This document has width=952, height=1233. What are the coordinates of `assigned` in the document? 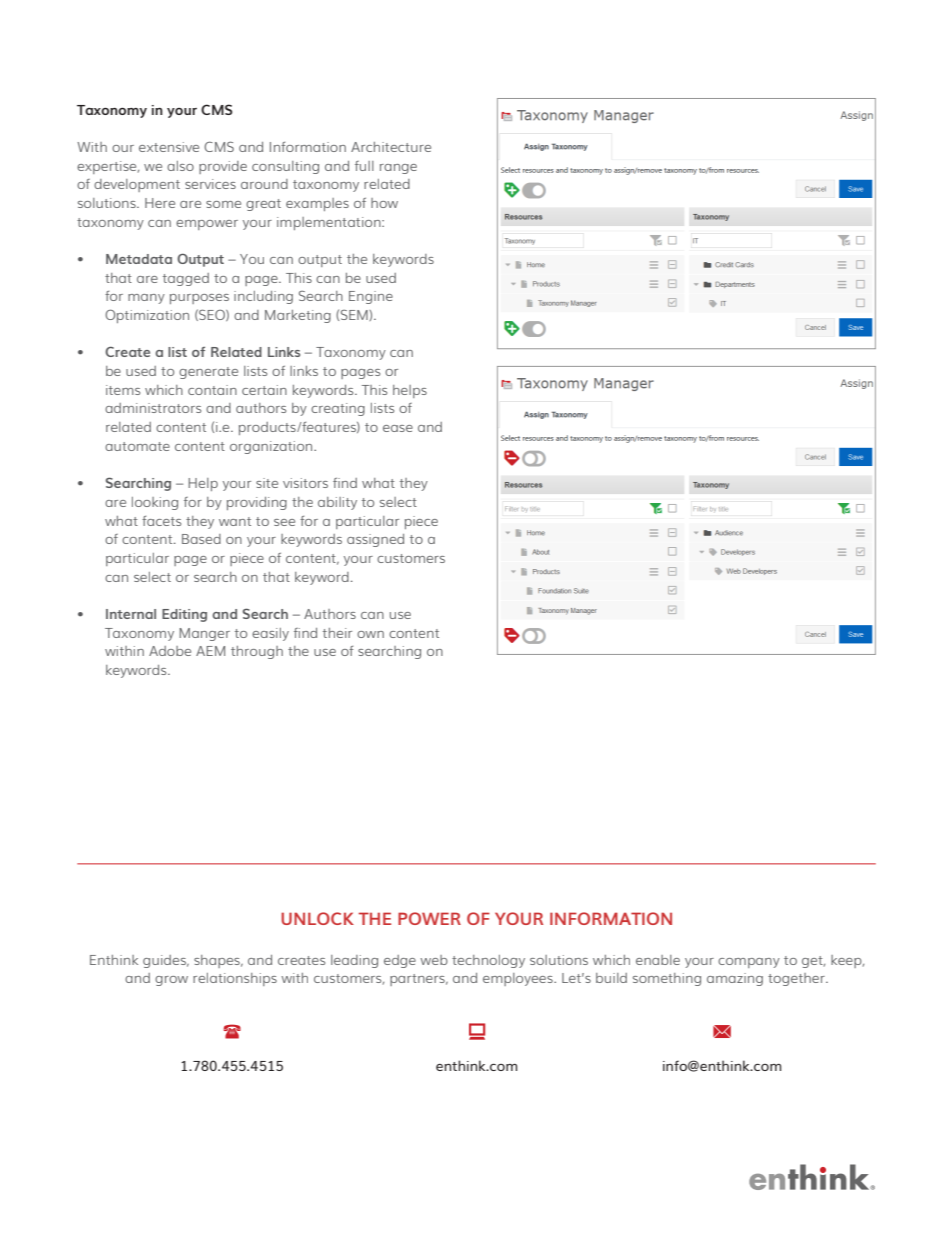 It's located at (375, 540).
